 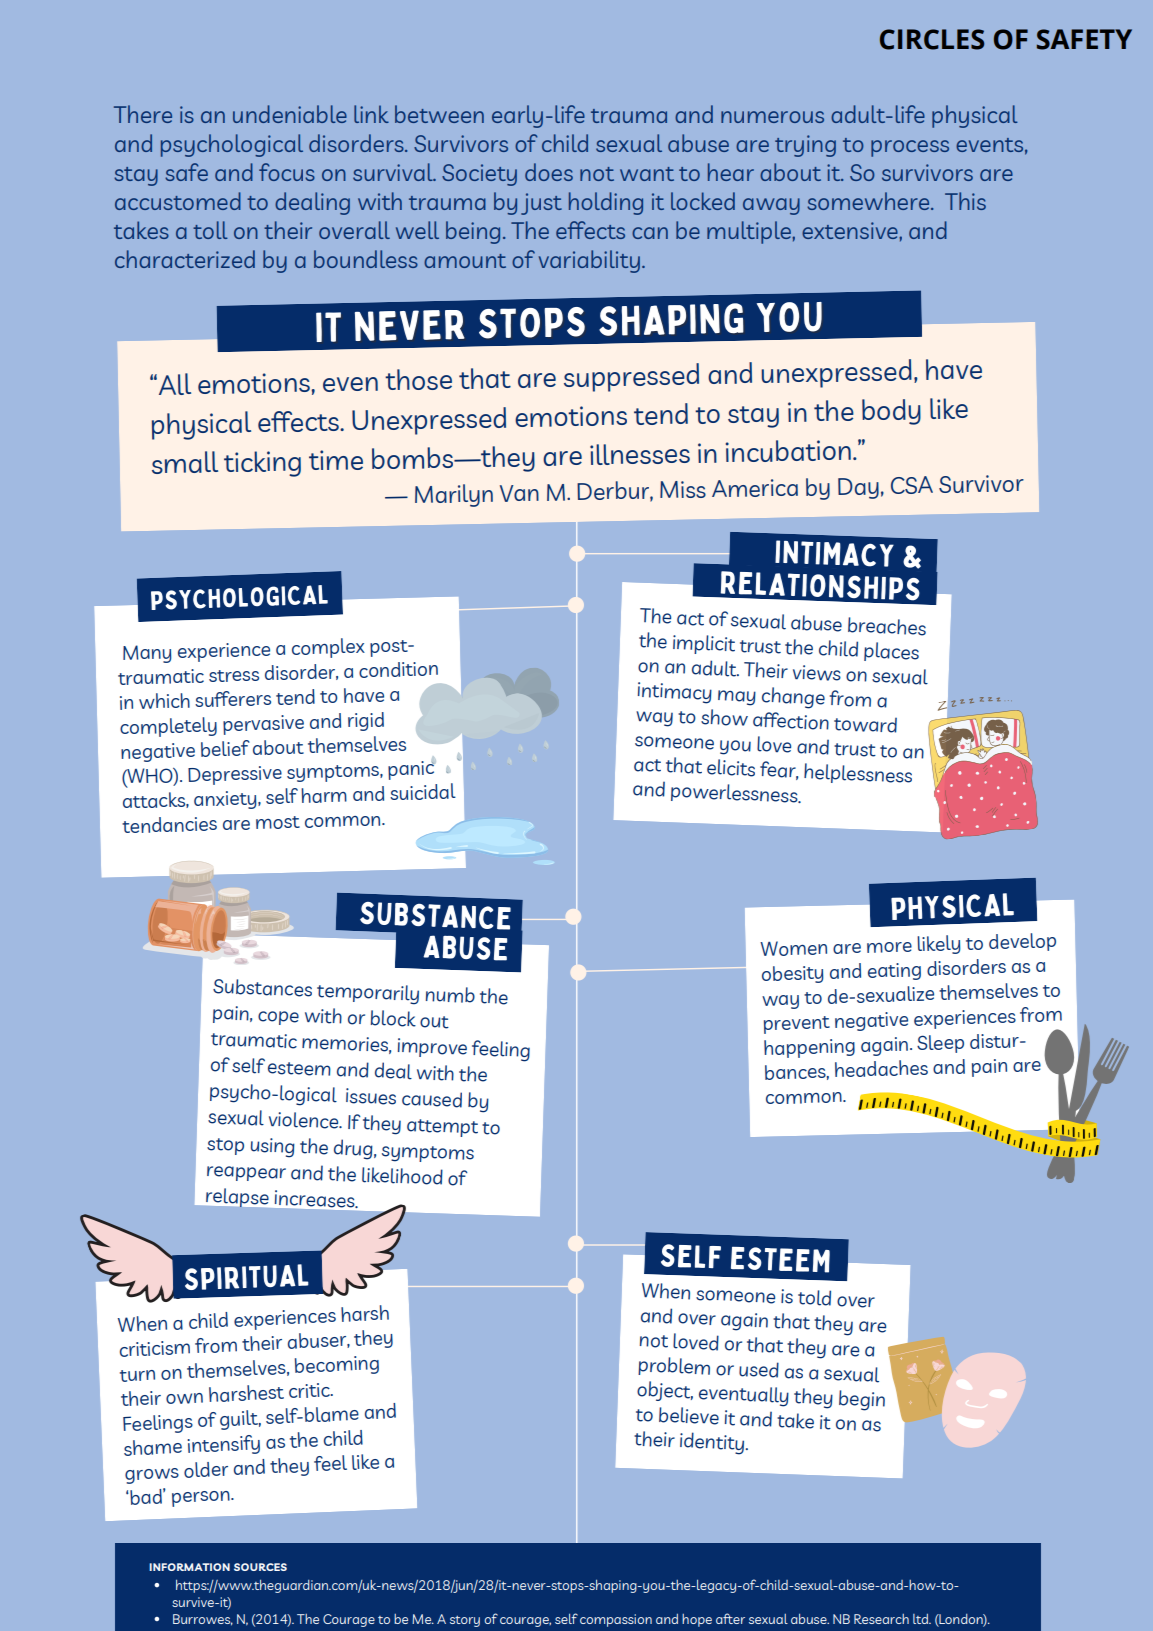 What do you see at coordinates (519, 493) in the image?
I see `Van` at bounding box center [519, 493].
